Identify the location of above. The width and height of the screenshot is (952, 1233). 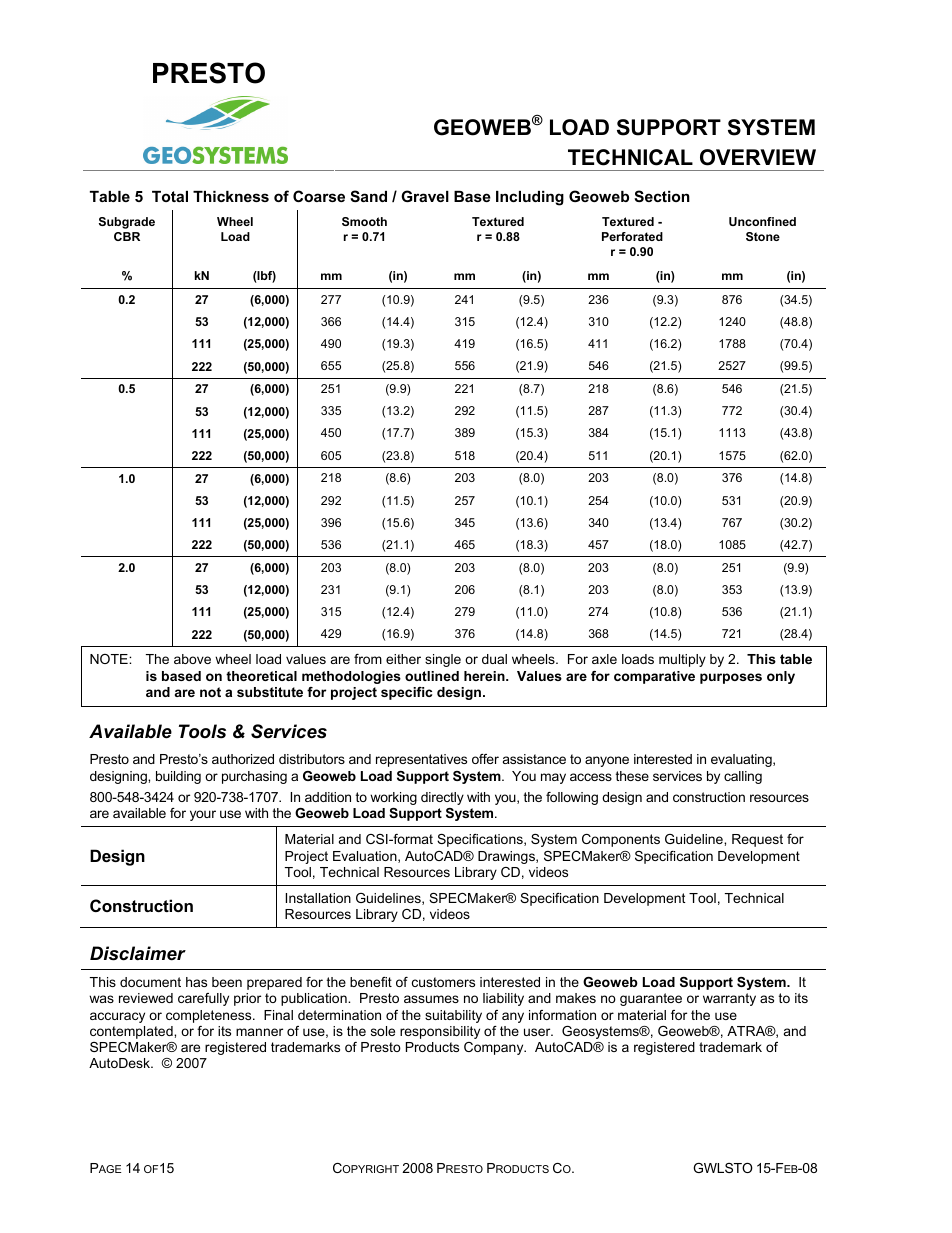
(192, 659).
